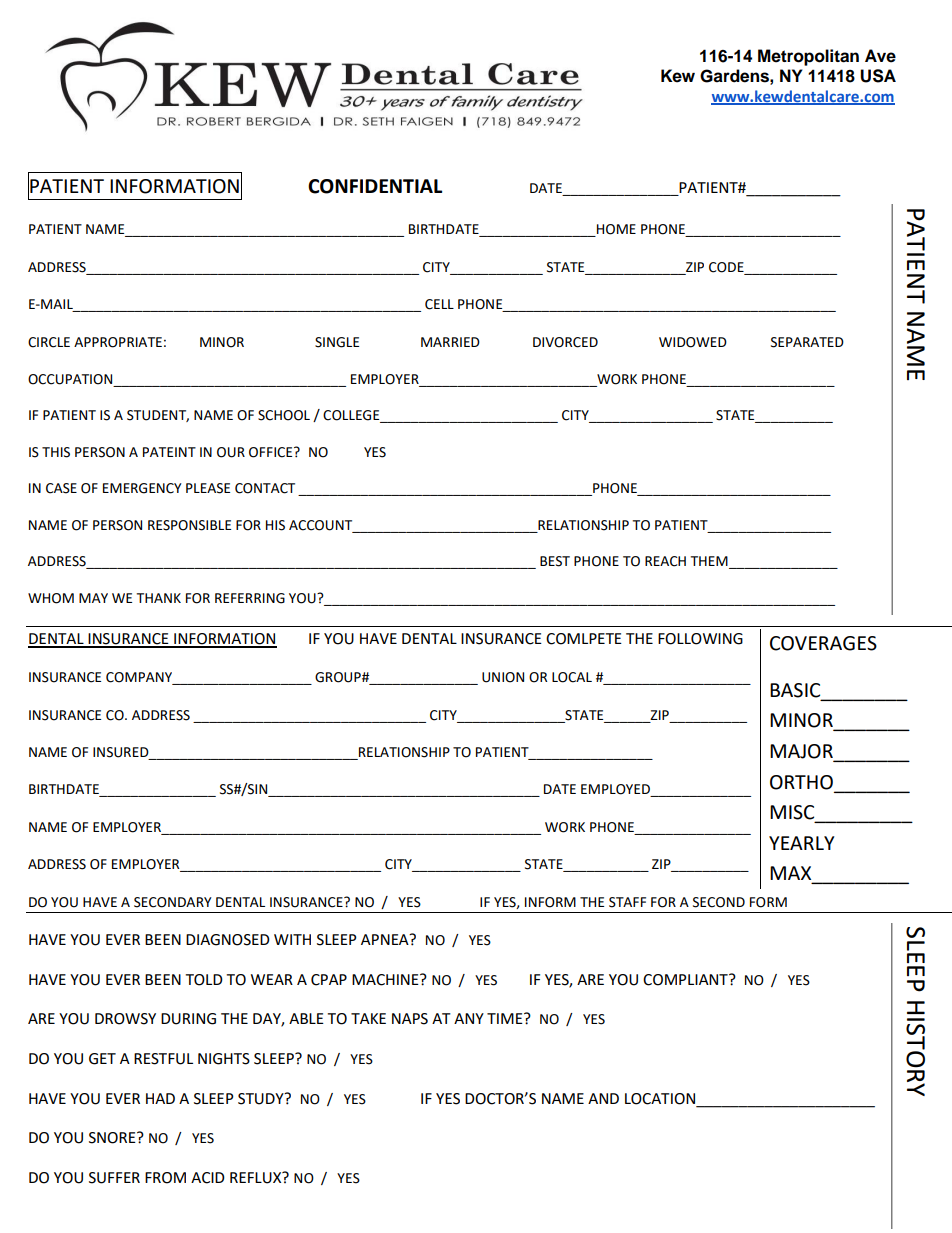  What do you see at coordinates (450, 342) in the screenshot?
I see `MARRIED` at bounding box center [450, 342].
